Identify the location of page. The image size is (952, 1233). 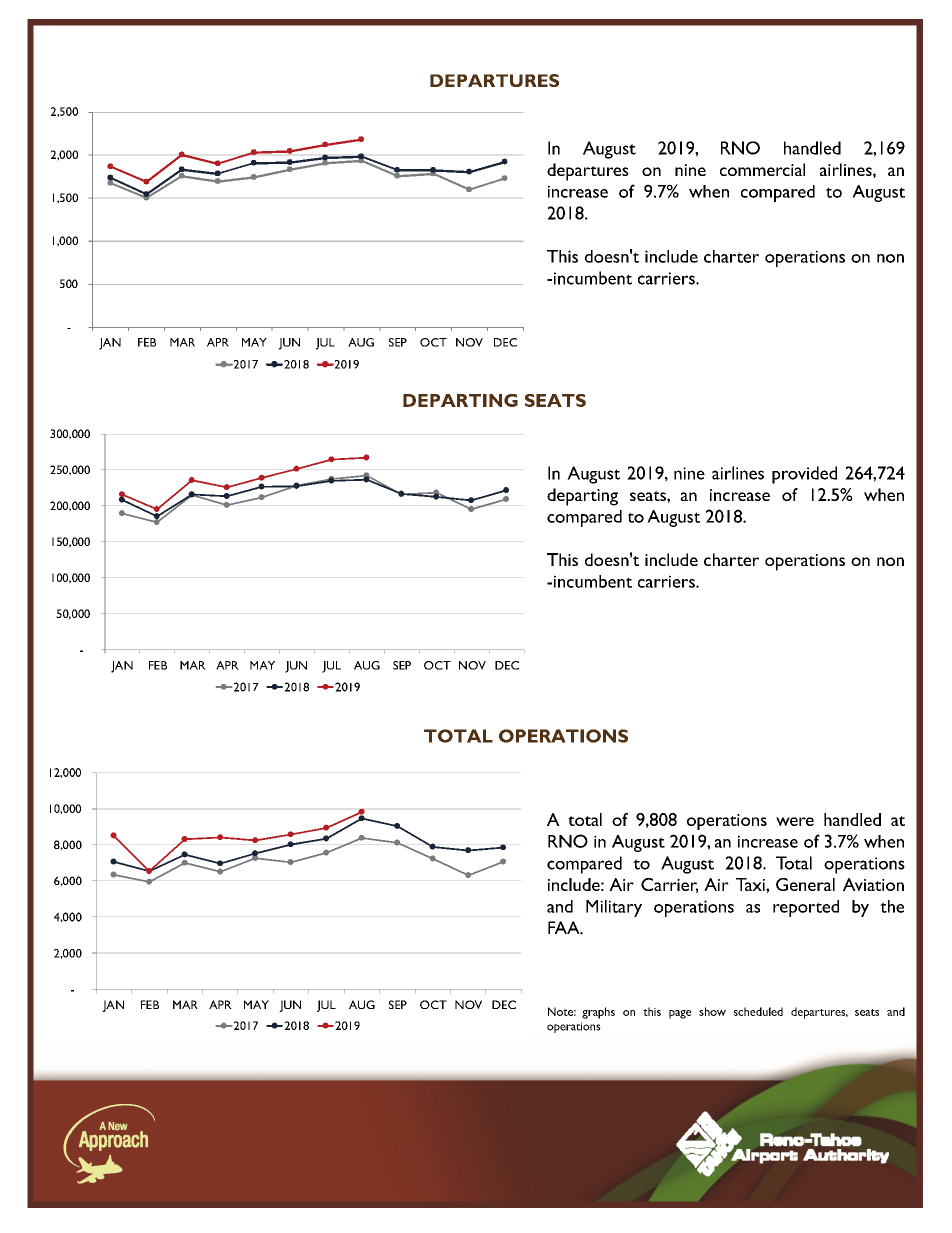
(680, 1014).
